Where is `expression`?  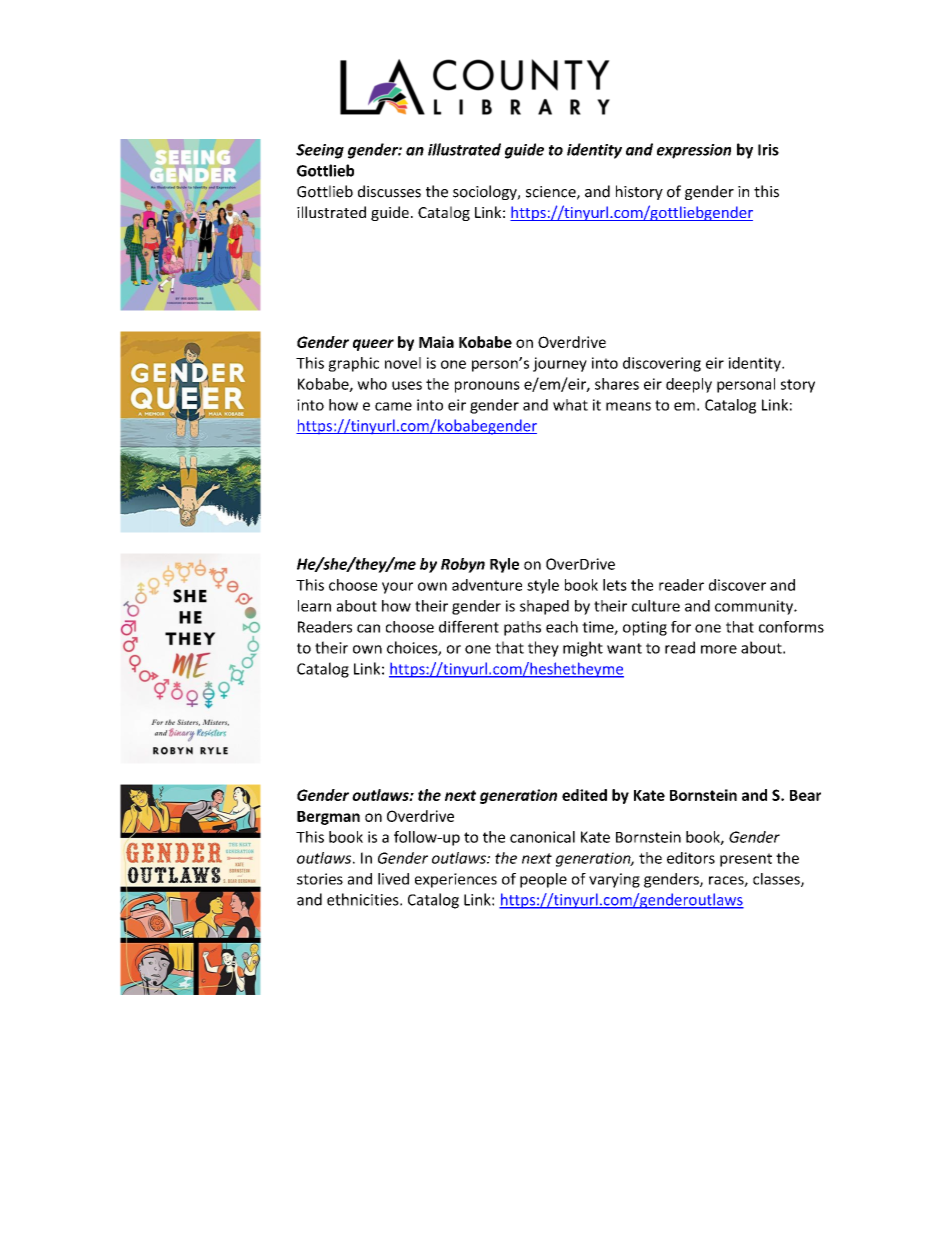
expression is located at coordinates (694, 151).
